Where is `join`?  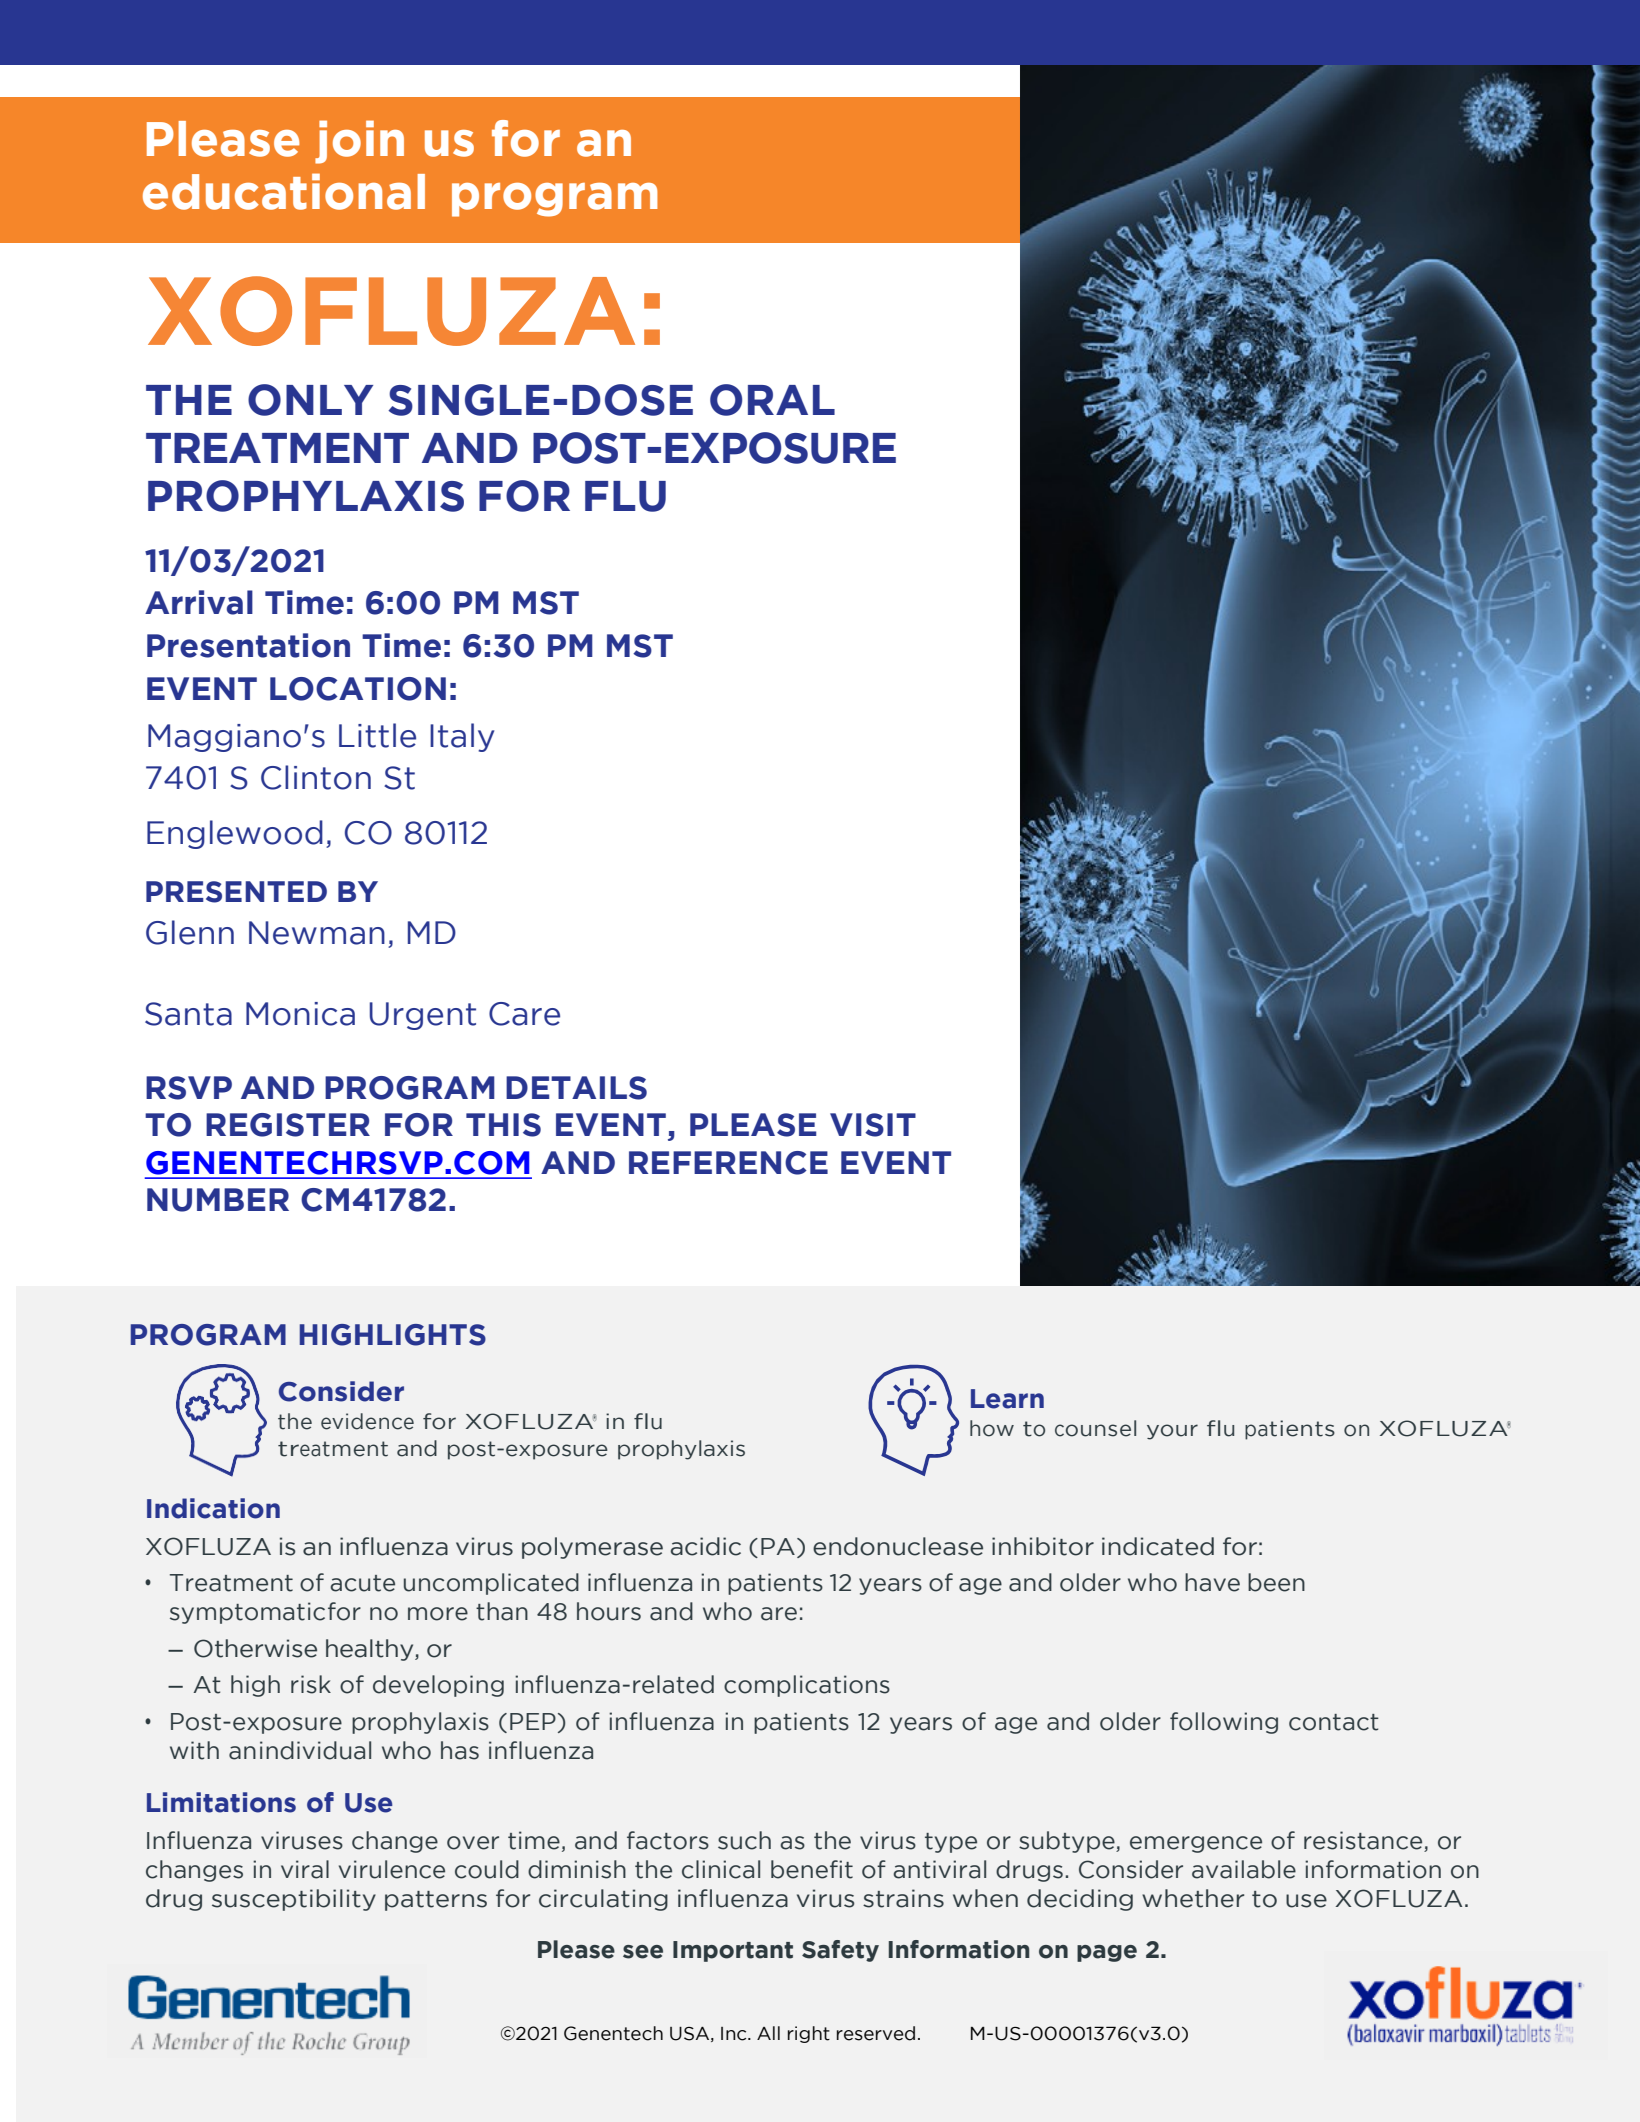
join is located at coordinates (359, 142).
